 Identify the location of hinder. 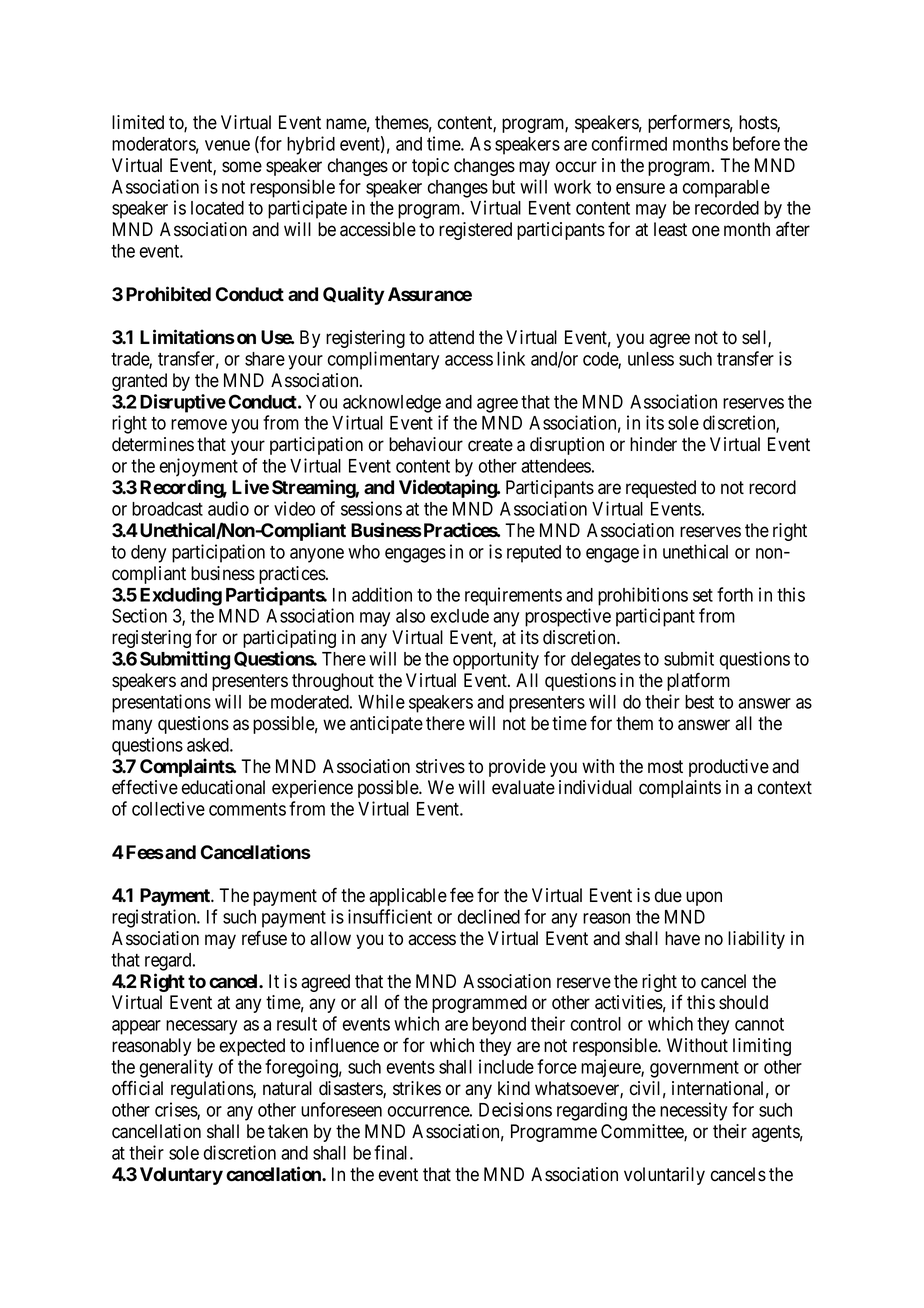
(653, 444).
